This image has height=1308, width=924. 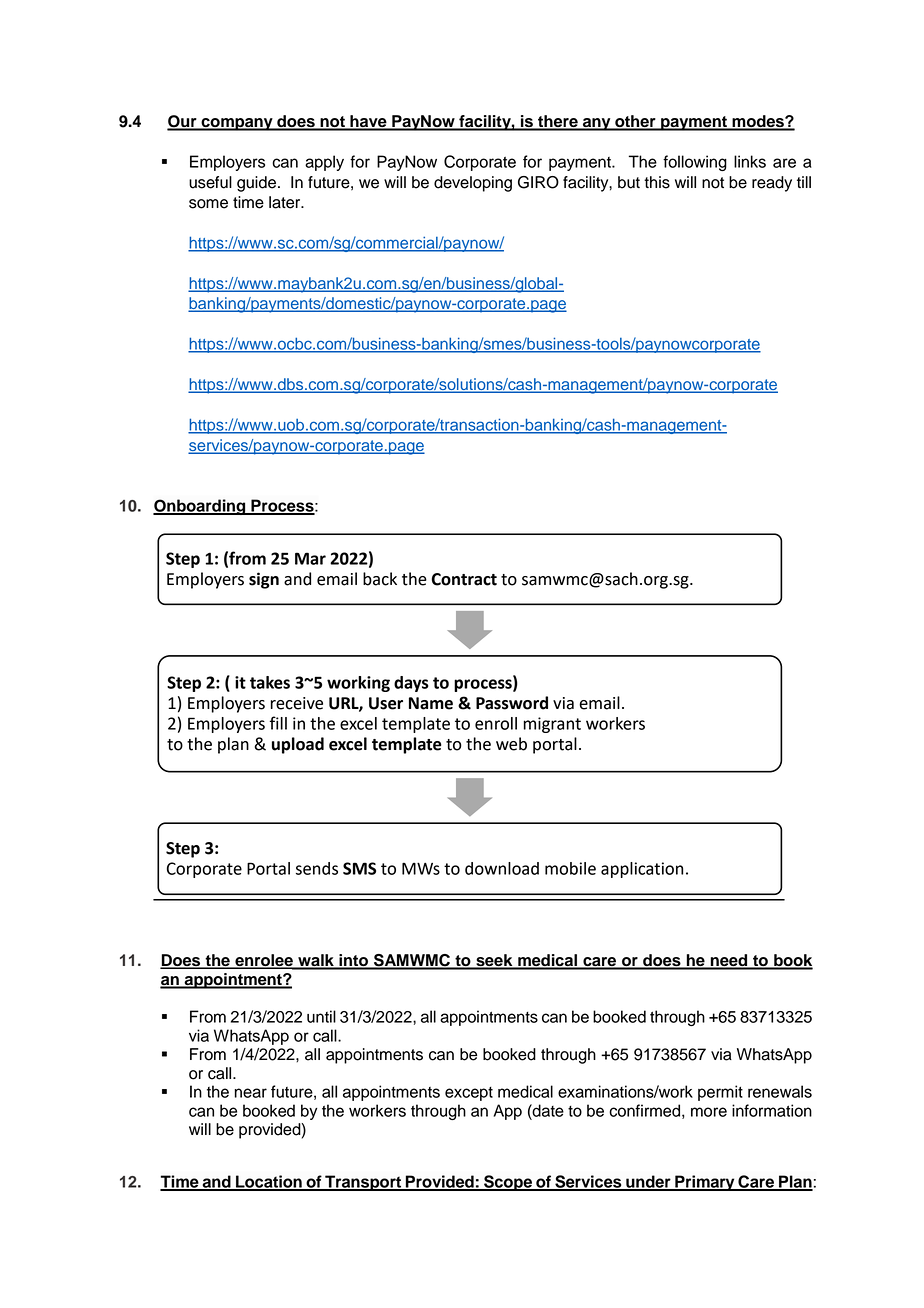 What do you see at coordinates (200, 507) in the image?
I see `Onboarding` at bounding box center [200, 507].
